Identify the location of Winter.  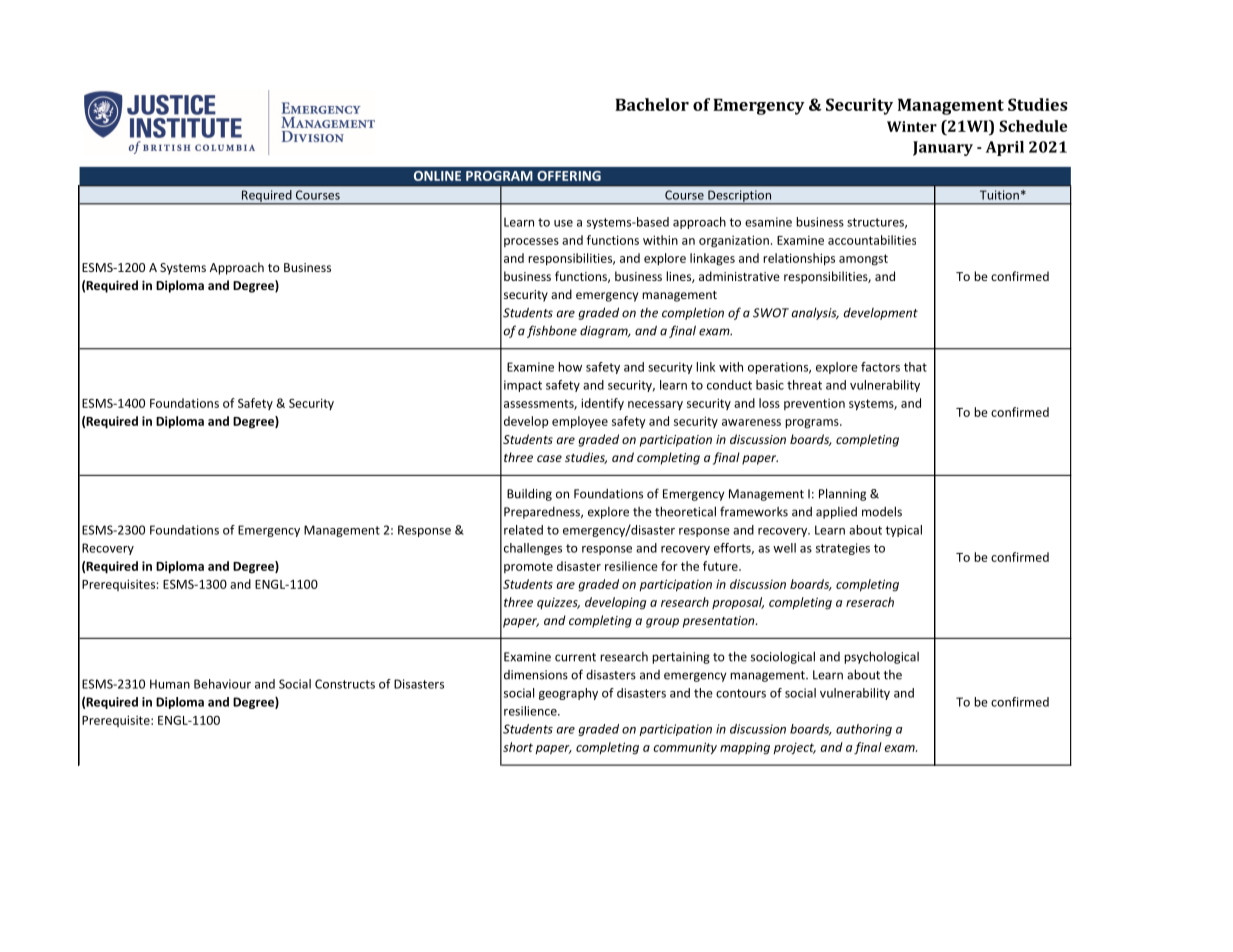
(912, 126).
